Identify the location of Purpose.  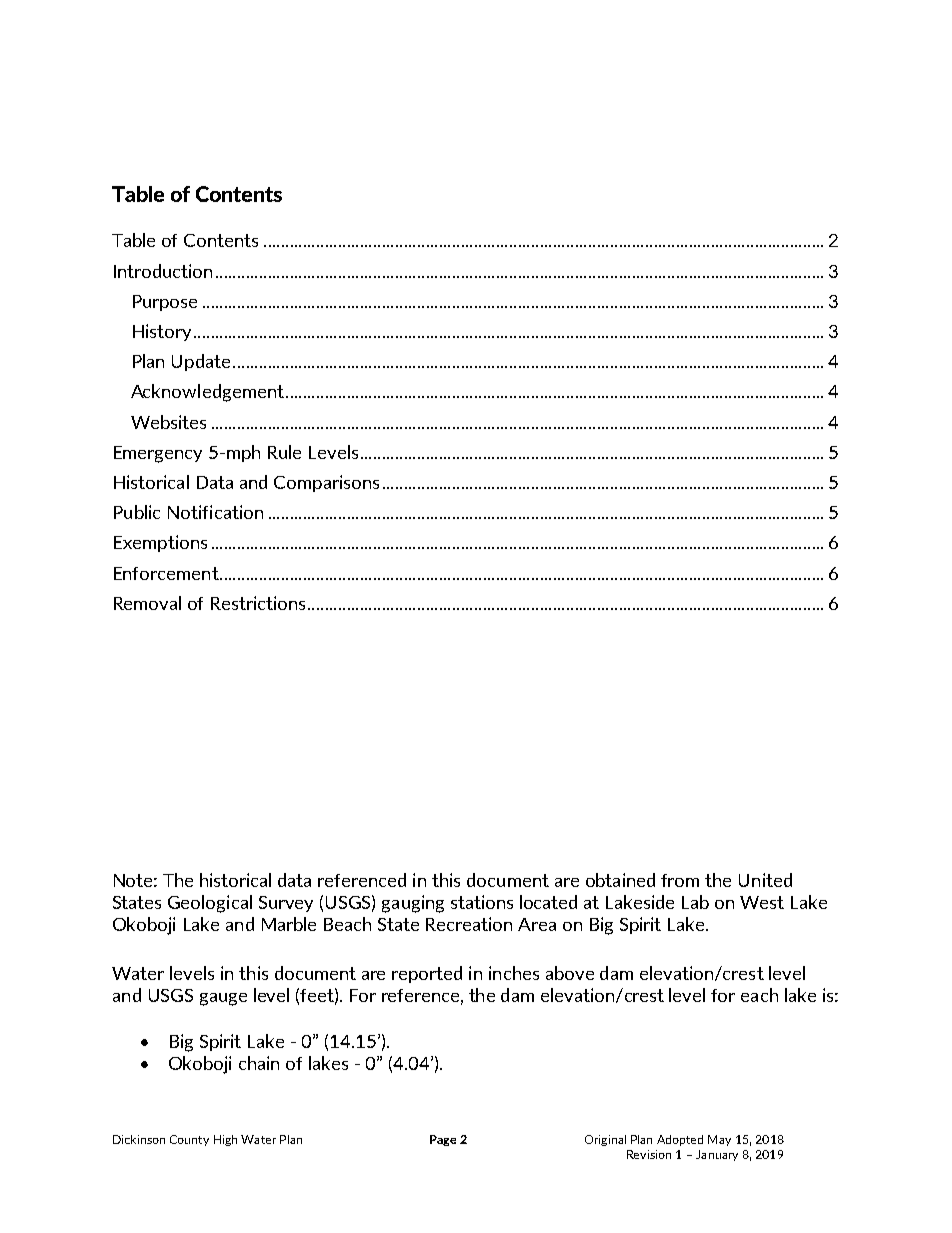
(165, 303).
